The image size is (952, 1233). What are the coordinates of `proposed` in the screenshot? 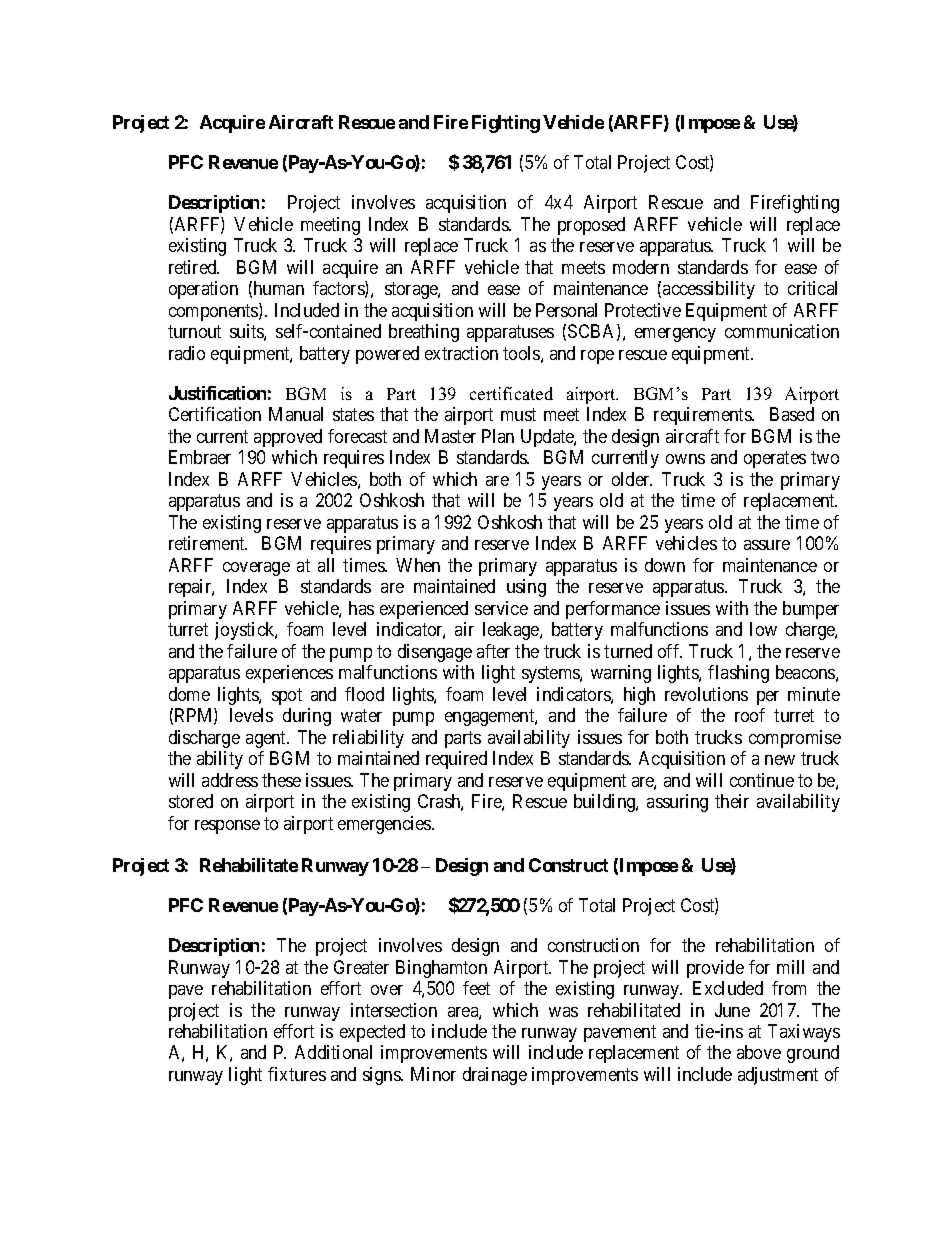 It's located at (591, 226).
